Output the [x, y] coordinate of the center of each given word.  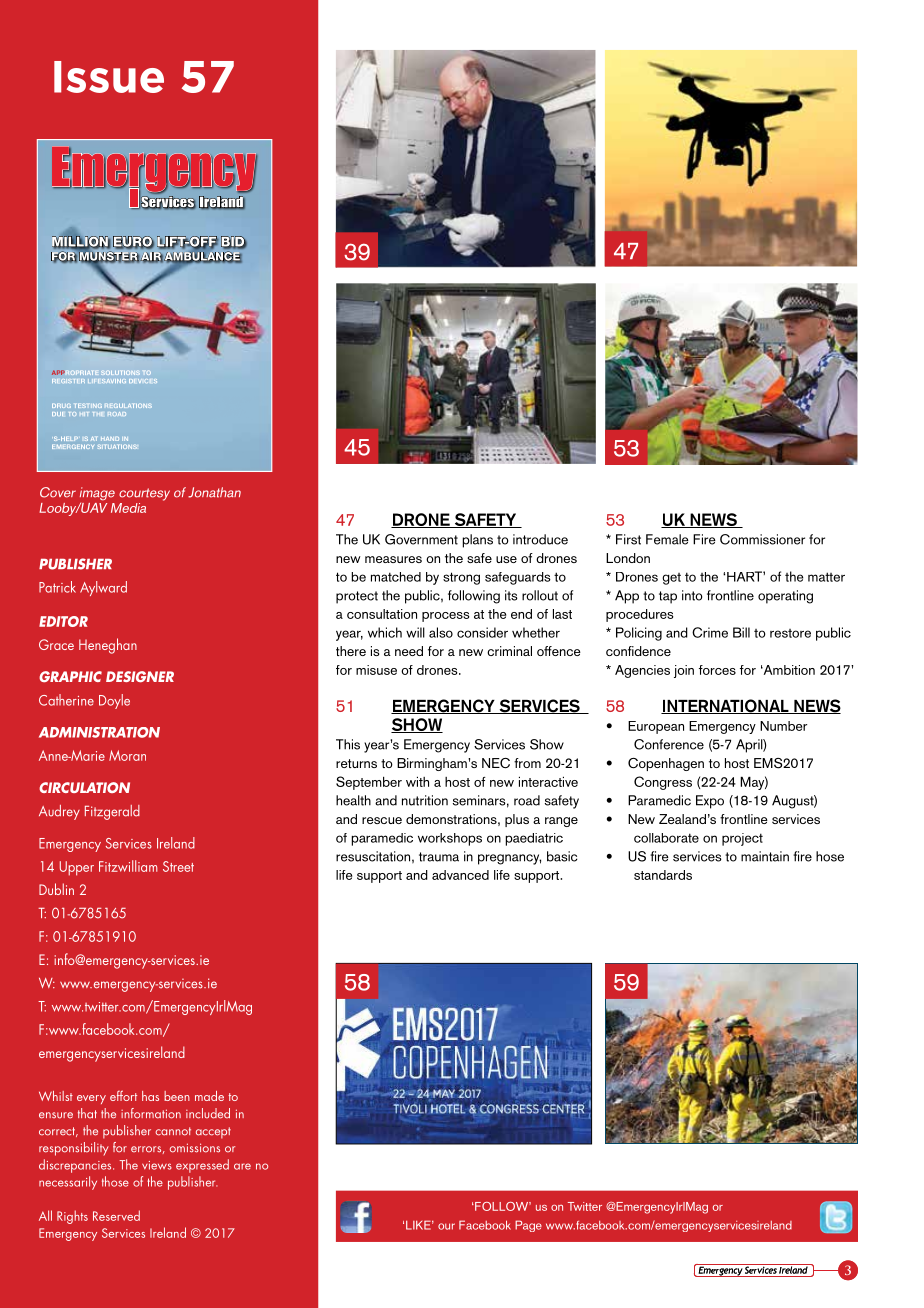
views [157, 1165]
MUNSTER [109, 256]
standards [663, 875]
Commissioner [762, 539]
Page [528, 1226]
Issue [109, 77]
